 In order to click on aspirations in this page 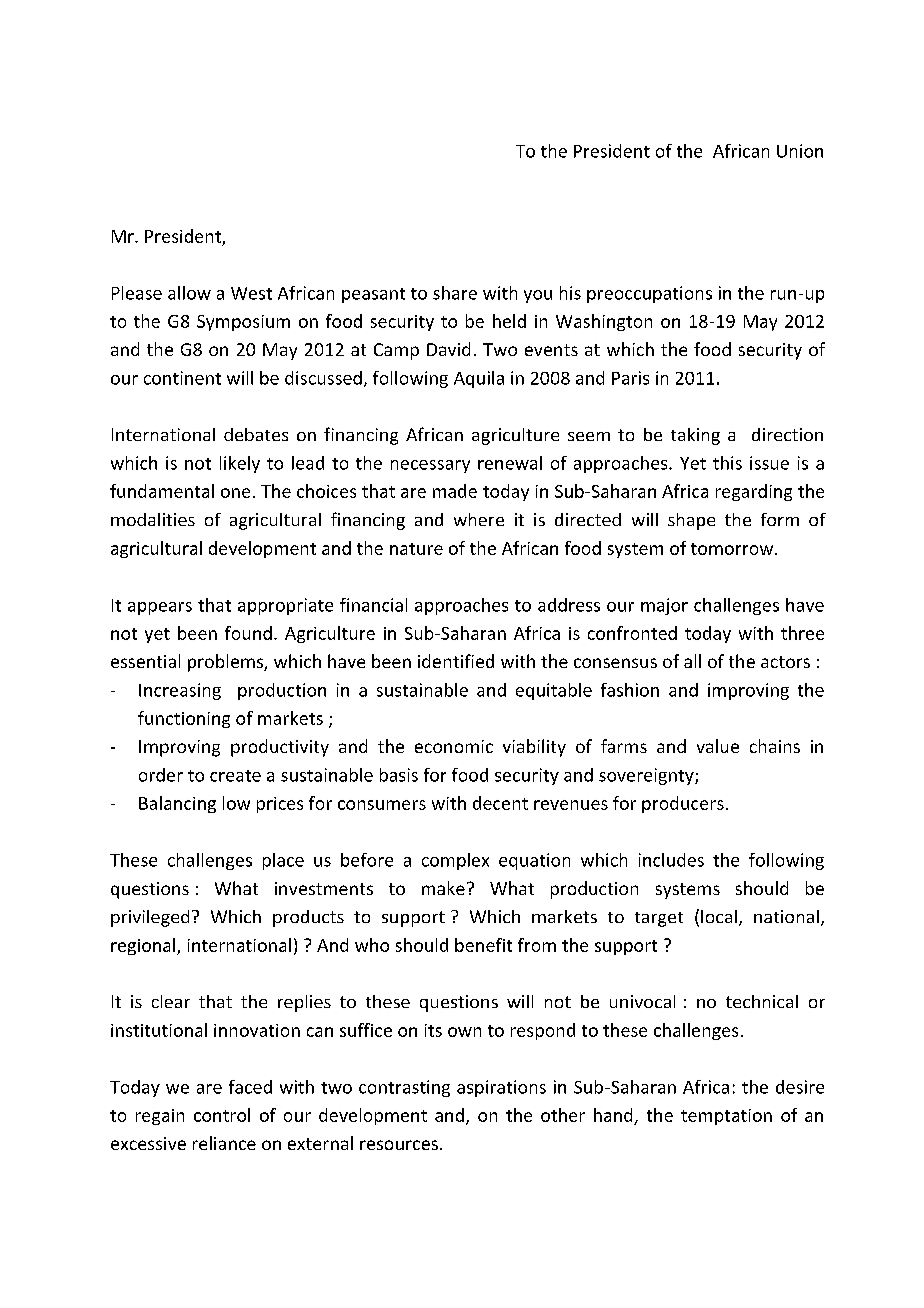, I will do `click(501, 1088)`.
